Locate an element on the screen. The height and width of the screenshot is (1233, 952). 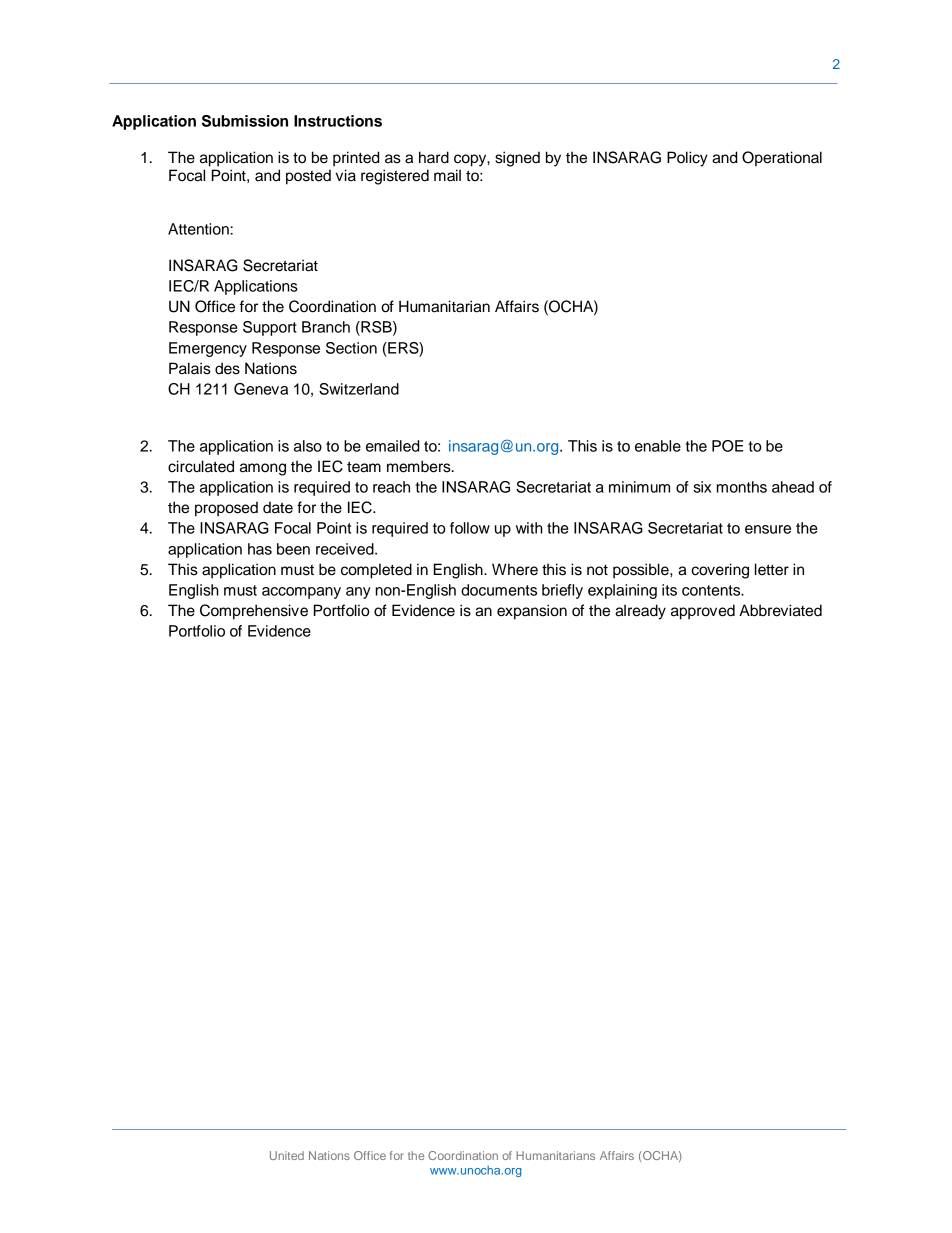
expansion is located at coordinates (532, 612).
